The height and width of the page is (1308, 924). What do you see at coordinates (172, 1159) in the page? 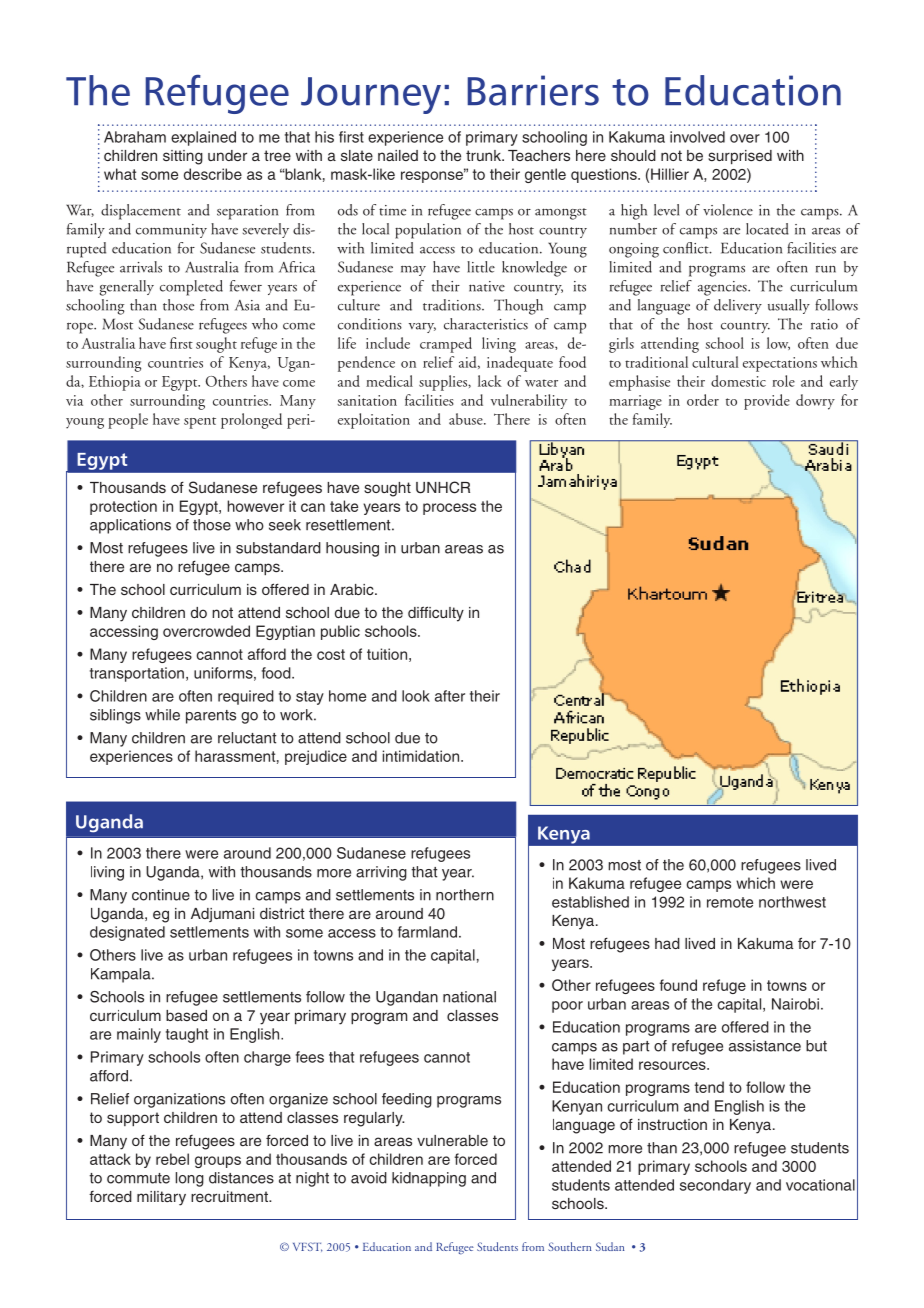
I see `rebel` at bounding box center [172, 1159].
